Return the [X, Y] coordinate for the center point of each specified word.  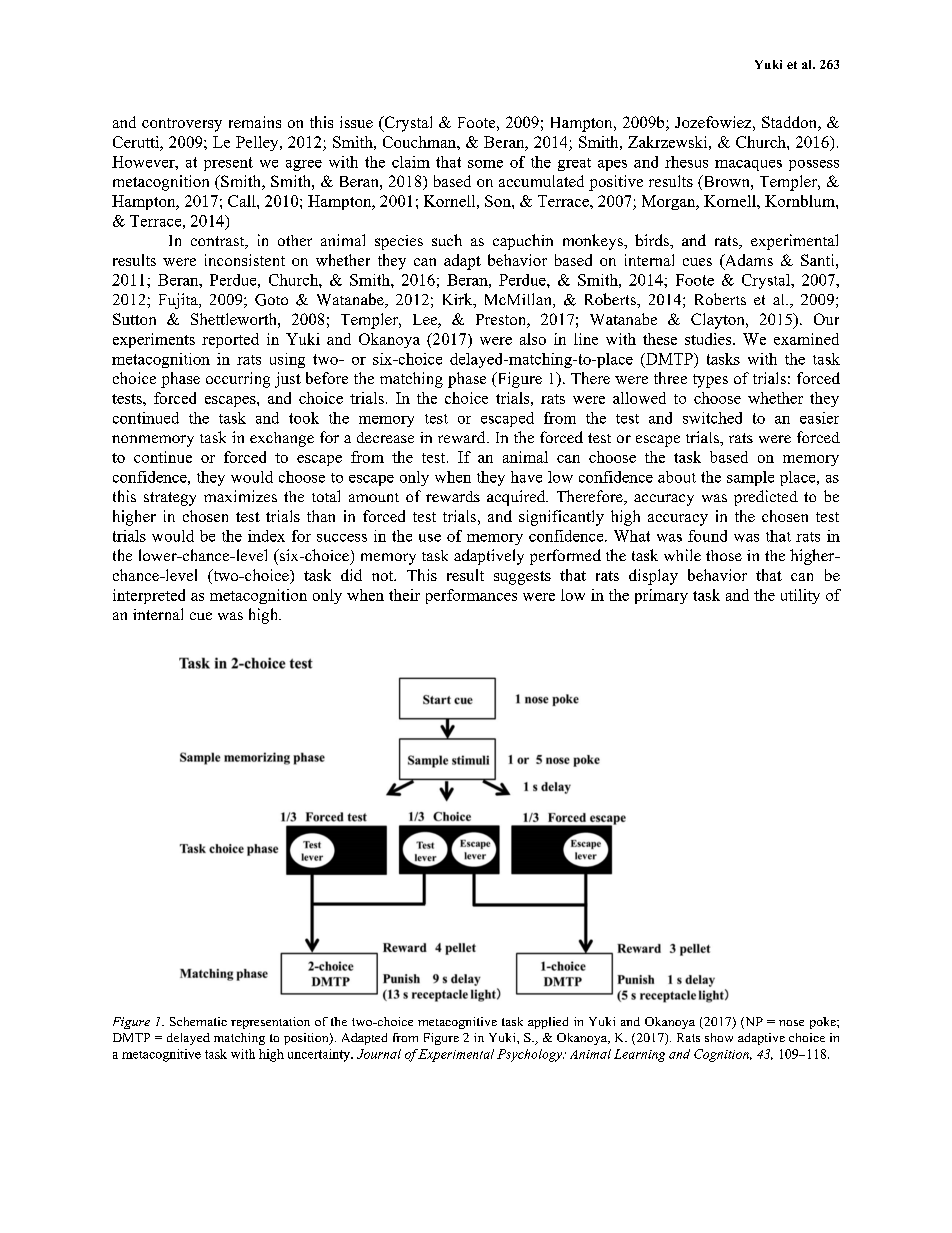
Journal [379, 1054]
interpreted [149, 596]
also [533, 339]
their [404, 595]
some [485, 164]
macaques [748, 165]
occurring [238, 380]
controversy [182, 125]
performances [471, 596]
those [724, 555]
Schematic [198, 1021]
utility [800, 596]
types [710, 381]
